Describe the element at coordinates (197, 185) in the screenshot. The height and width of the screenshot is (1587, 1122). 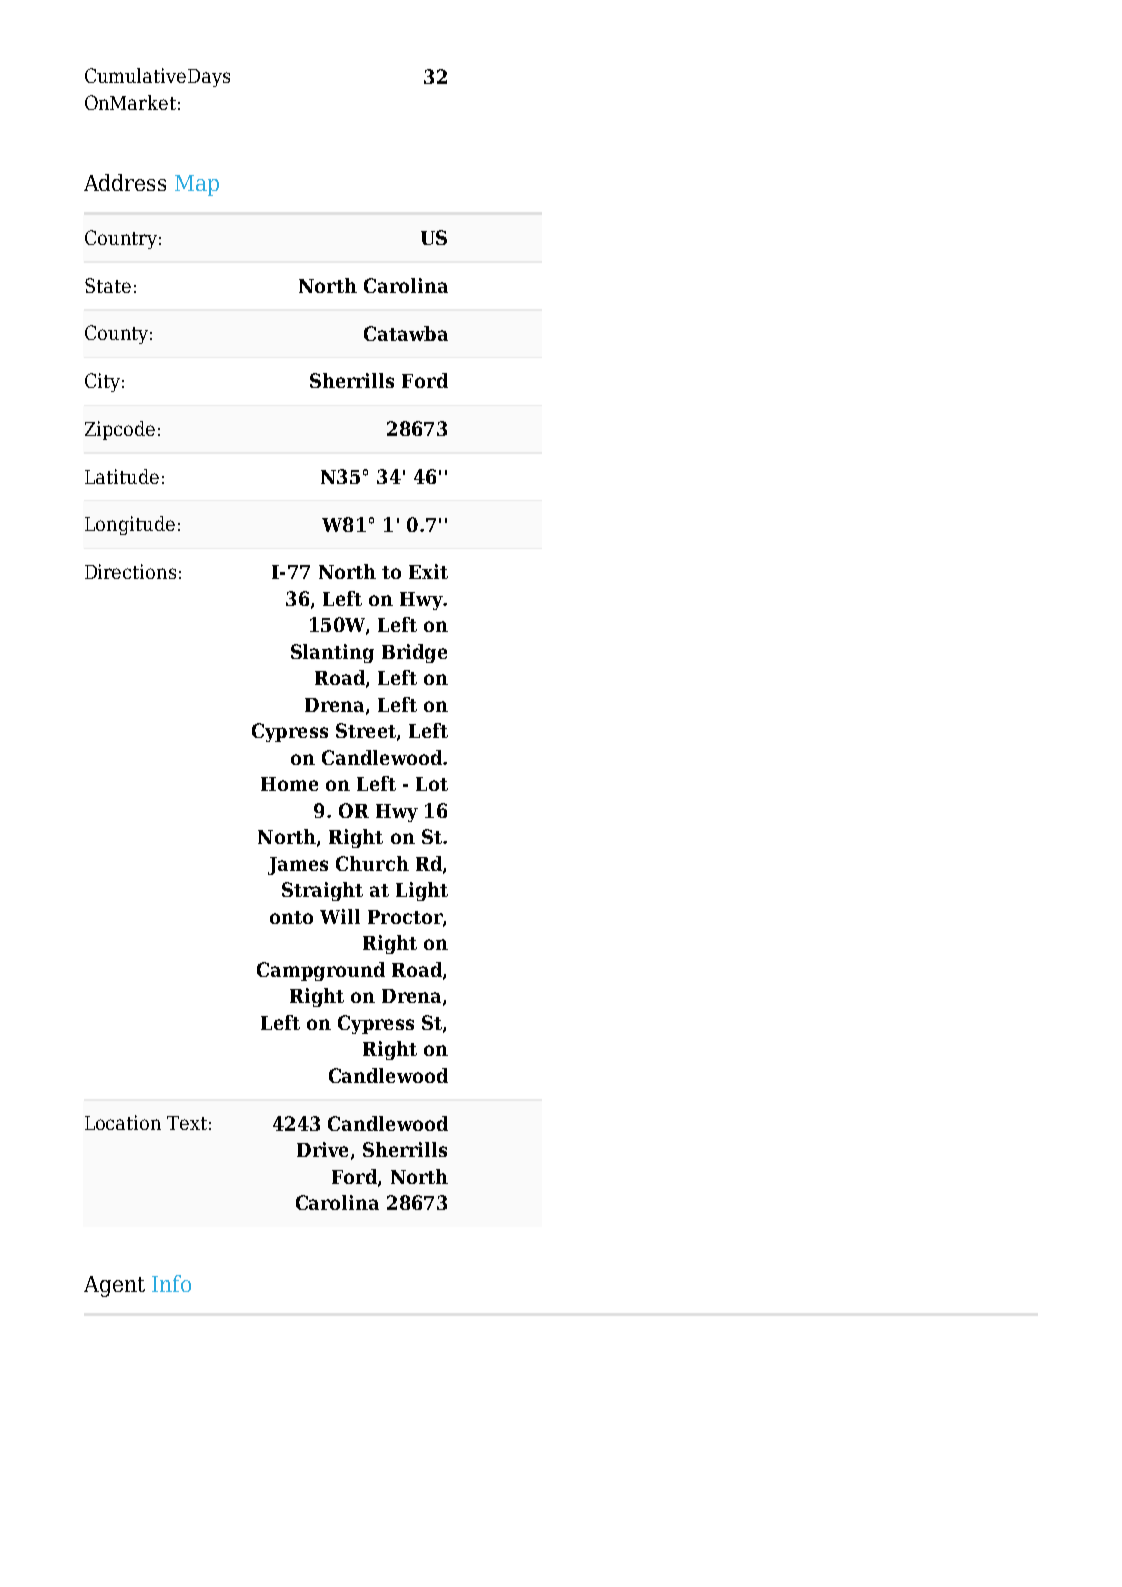
I see `Map` at that location.
